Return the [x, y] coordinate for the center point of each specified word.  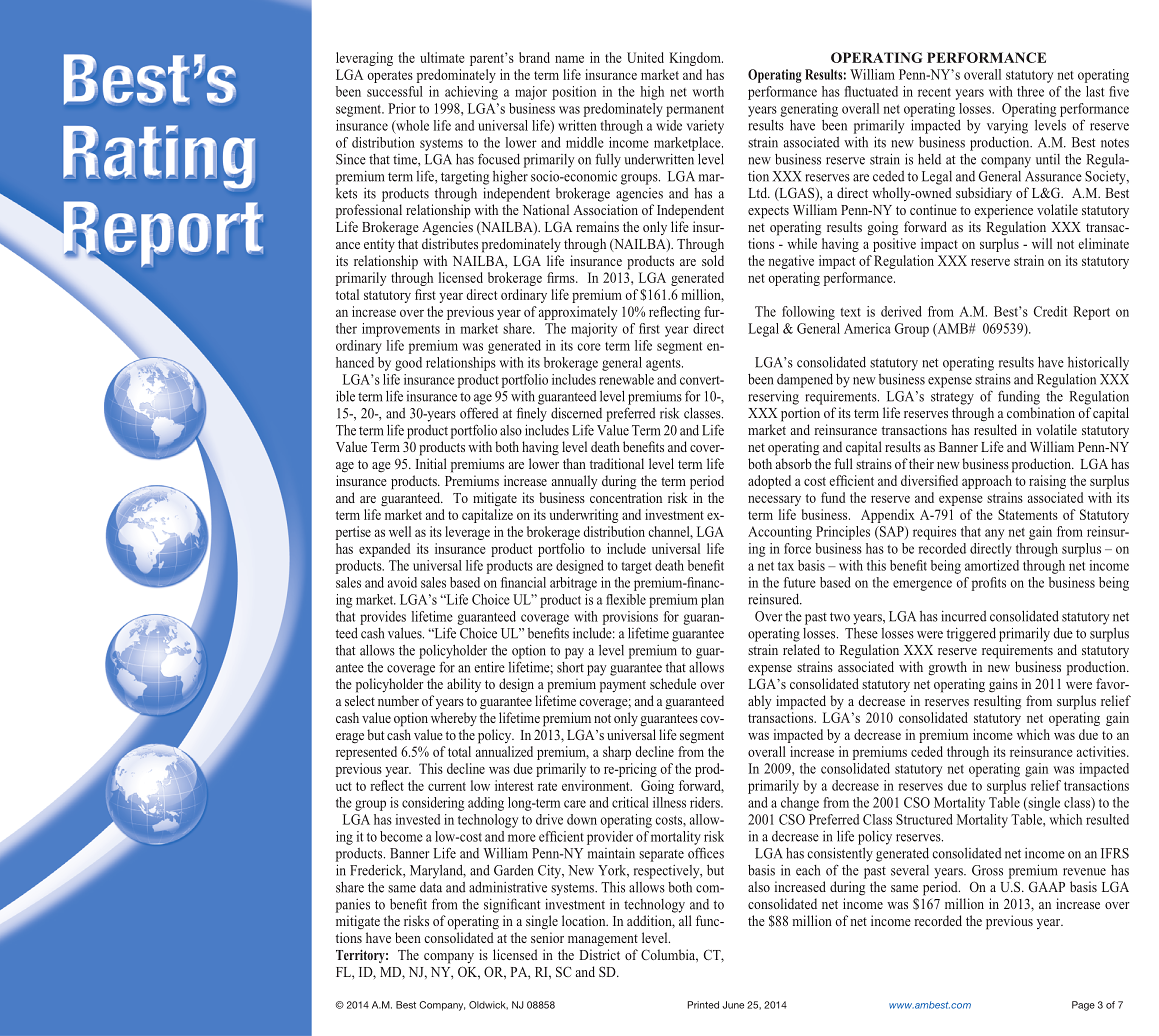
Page [1083, 1006]
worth [708, 91]
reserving [773, 398]
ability [464, 685]
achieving [471, 93]
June [733, 1005]
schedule [673, 683]
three [1030, 91]
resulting [997, 702]
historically [1098, 364]
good [408, 364]
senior [547, 937]
